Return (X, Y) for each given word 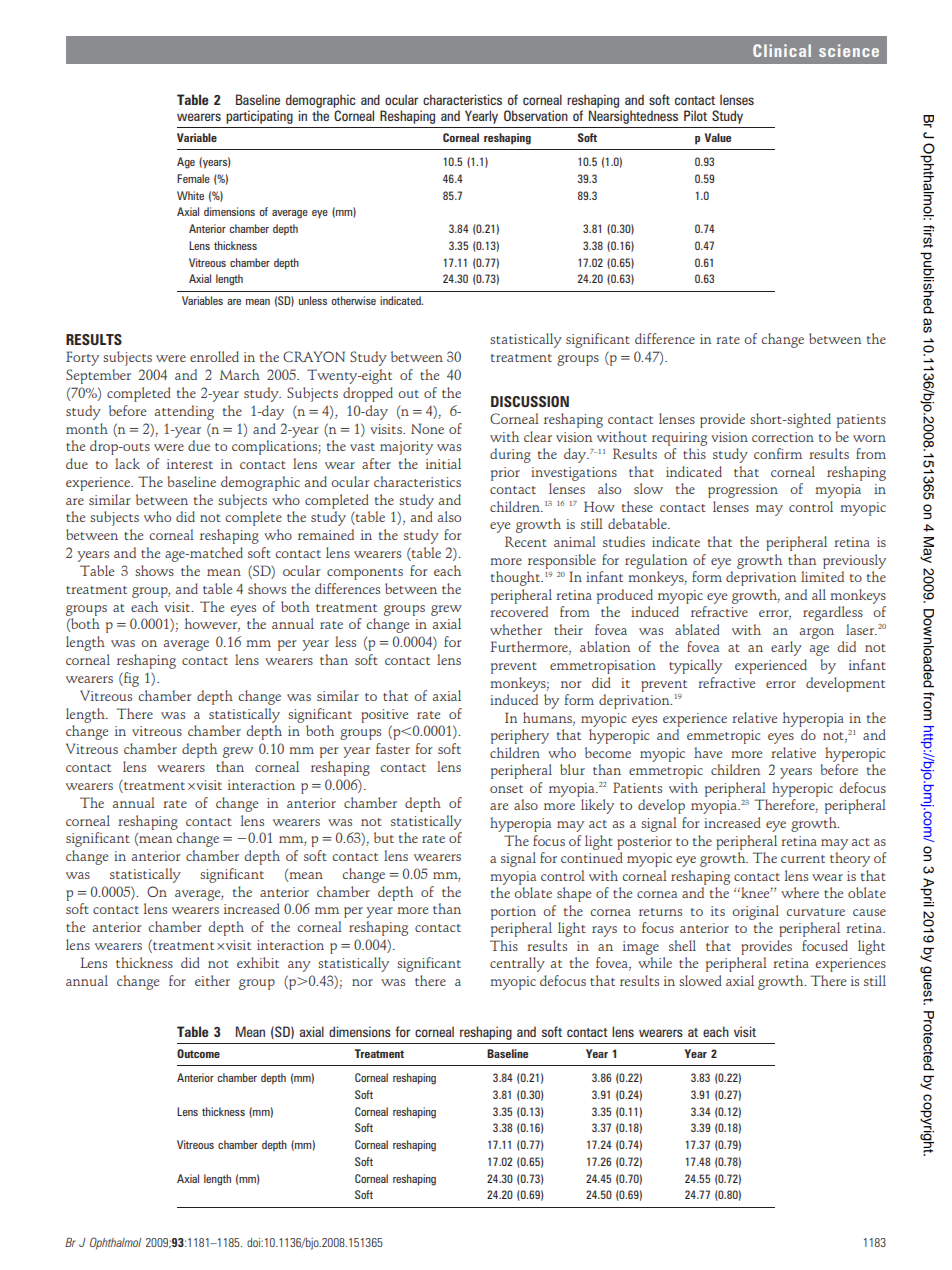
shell (682, 945)
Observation (536, 115)
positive (384, 716)
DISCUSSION (530, 401)
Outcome (198, 1053)
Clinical (782, 50)
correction (783, 437)
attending (184, 412)
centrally (517, 964)
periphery (520, 736)
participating (259, 117)
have (708, 752)
